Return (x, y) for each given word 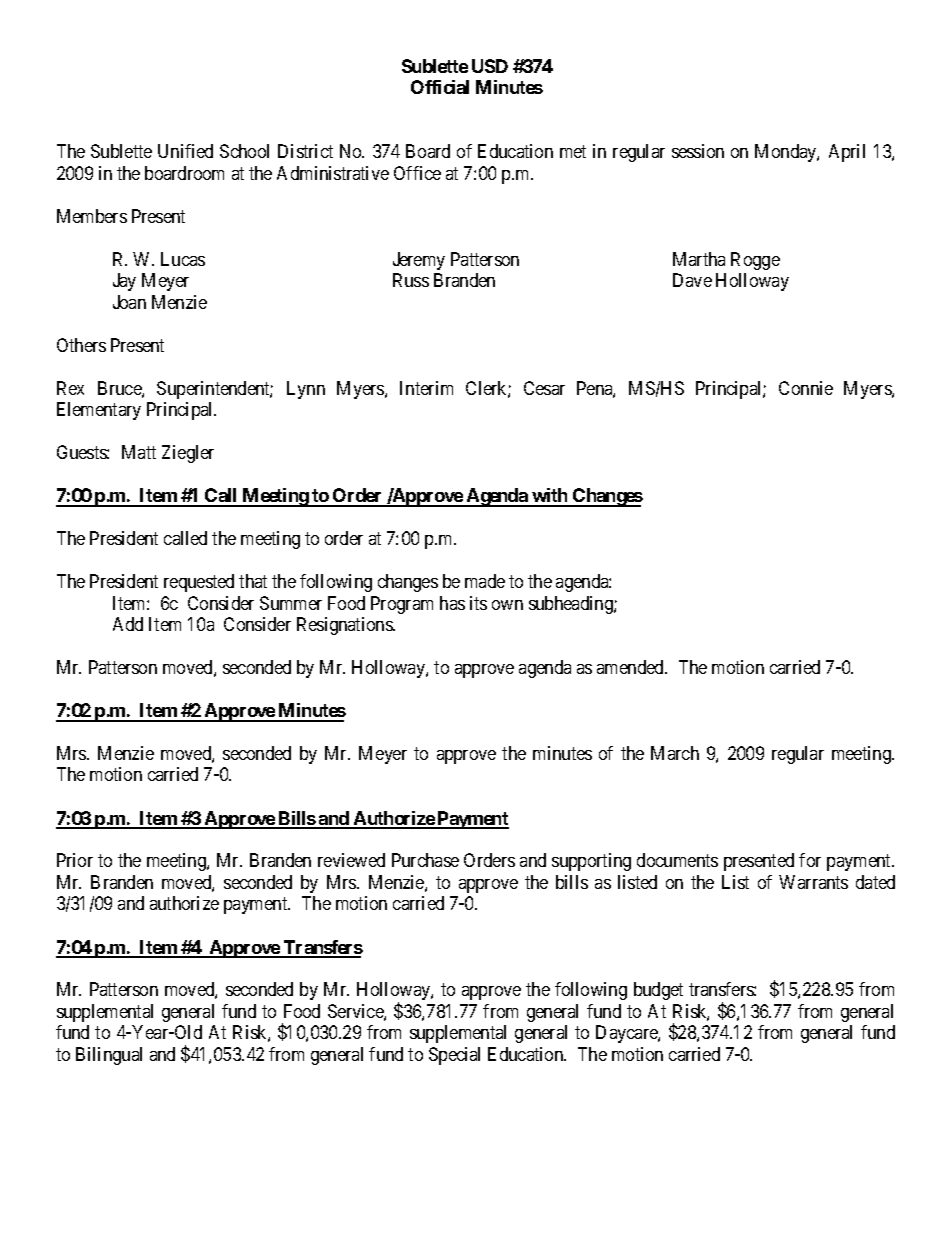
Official (440, 87)
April (847, 153)
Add (128, 624)
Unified (185, 151)
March (675, 753)
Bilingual (109, 1056)
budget (658, 991)
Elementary (99, 411)
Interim (426, 388)
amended (631, 667)
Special (454, 1056)
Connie (806, 388)
